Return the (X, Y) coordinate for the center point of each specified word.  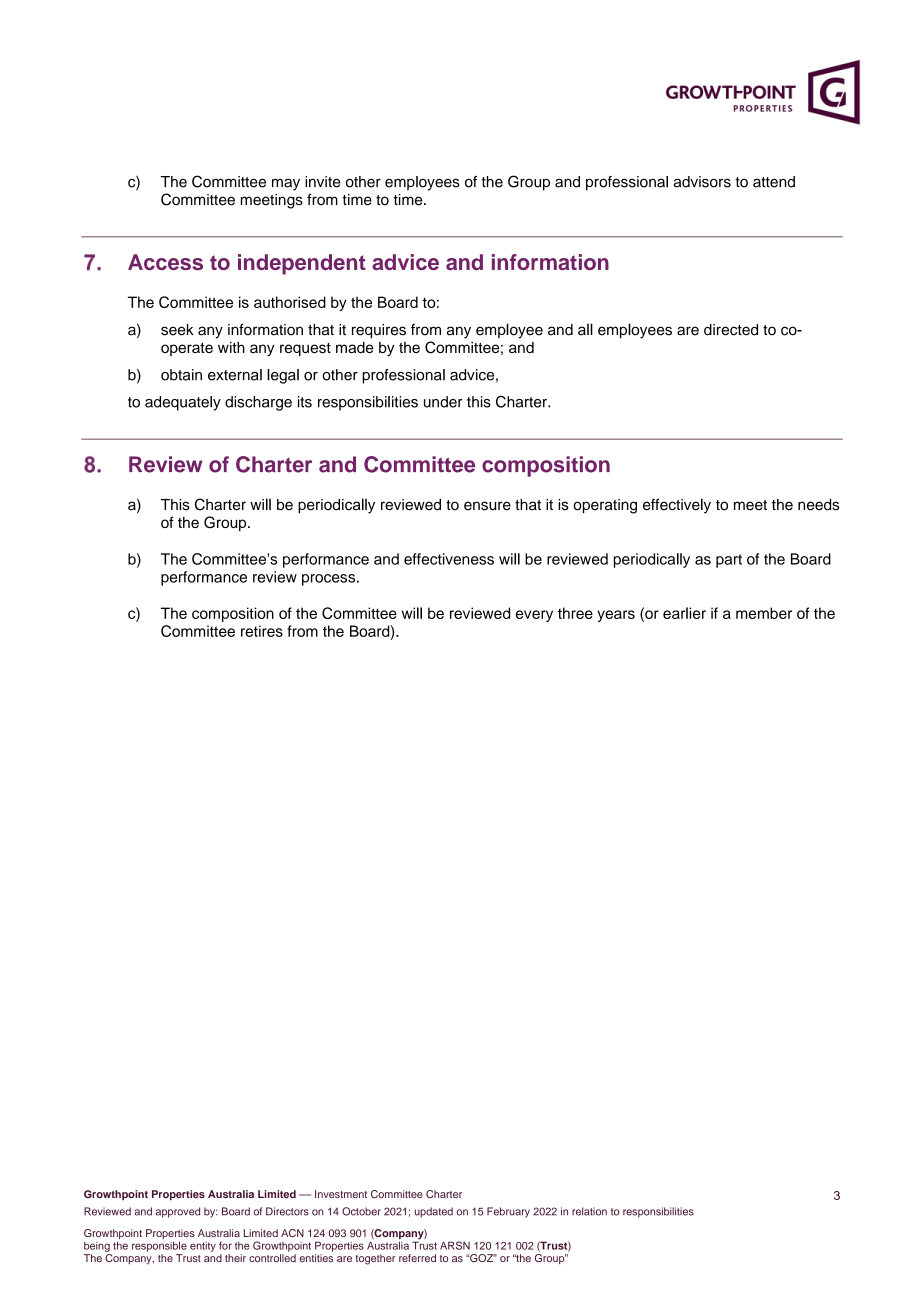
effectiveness (449, 559)
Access (165, 262)
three (575, 613)
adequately (183, 403)
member (764, 613)
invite (322, 182)
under (443, 402)
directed (731, 330)
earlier (684, 613)
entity (203, 1247)
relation (589, 1211)
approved (178, 1212)
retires (262, 631)
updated (434, 1212)
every (534, 616)
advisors (702, 182)
